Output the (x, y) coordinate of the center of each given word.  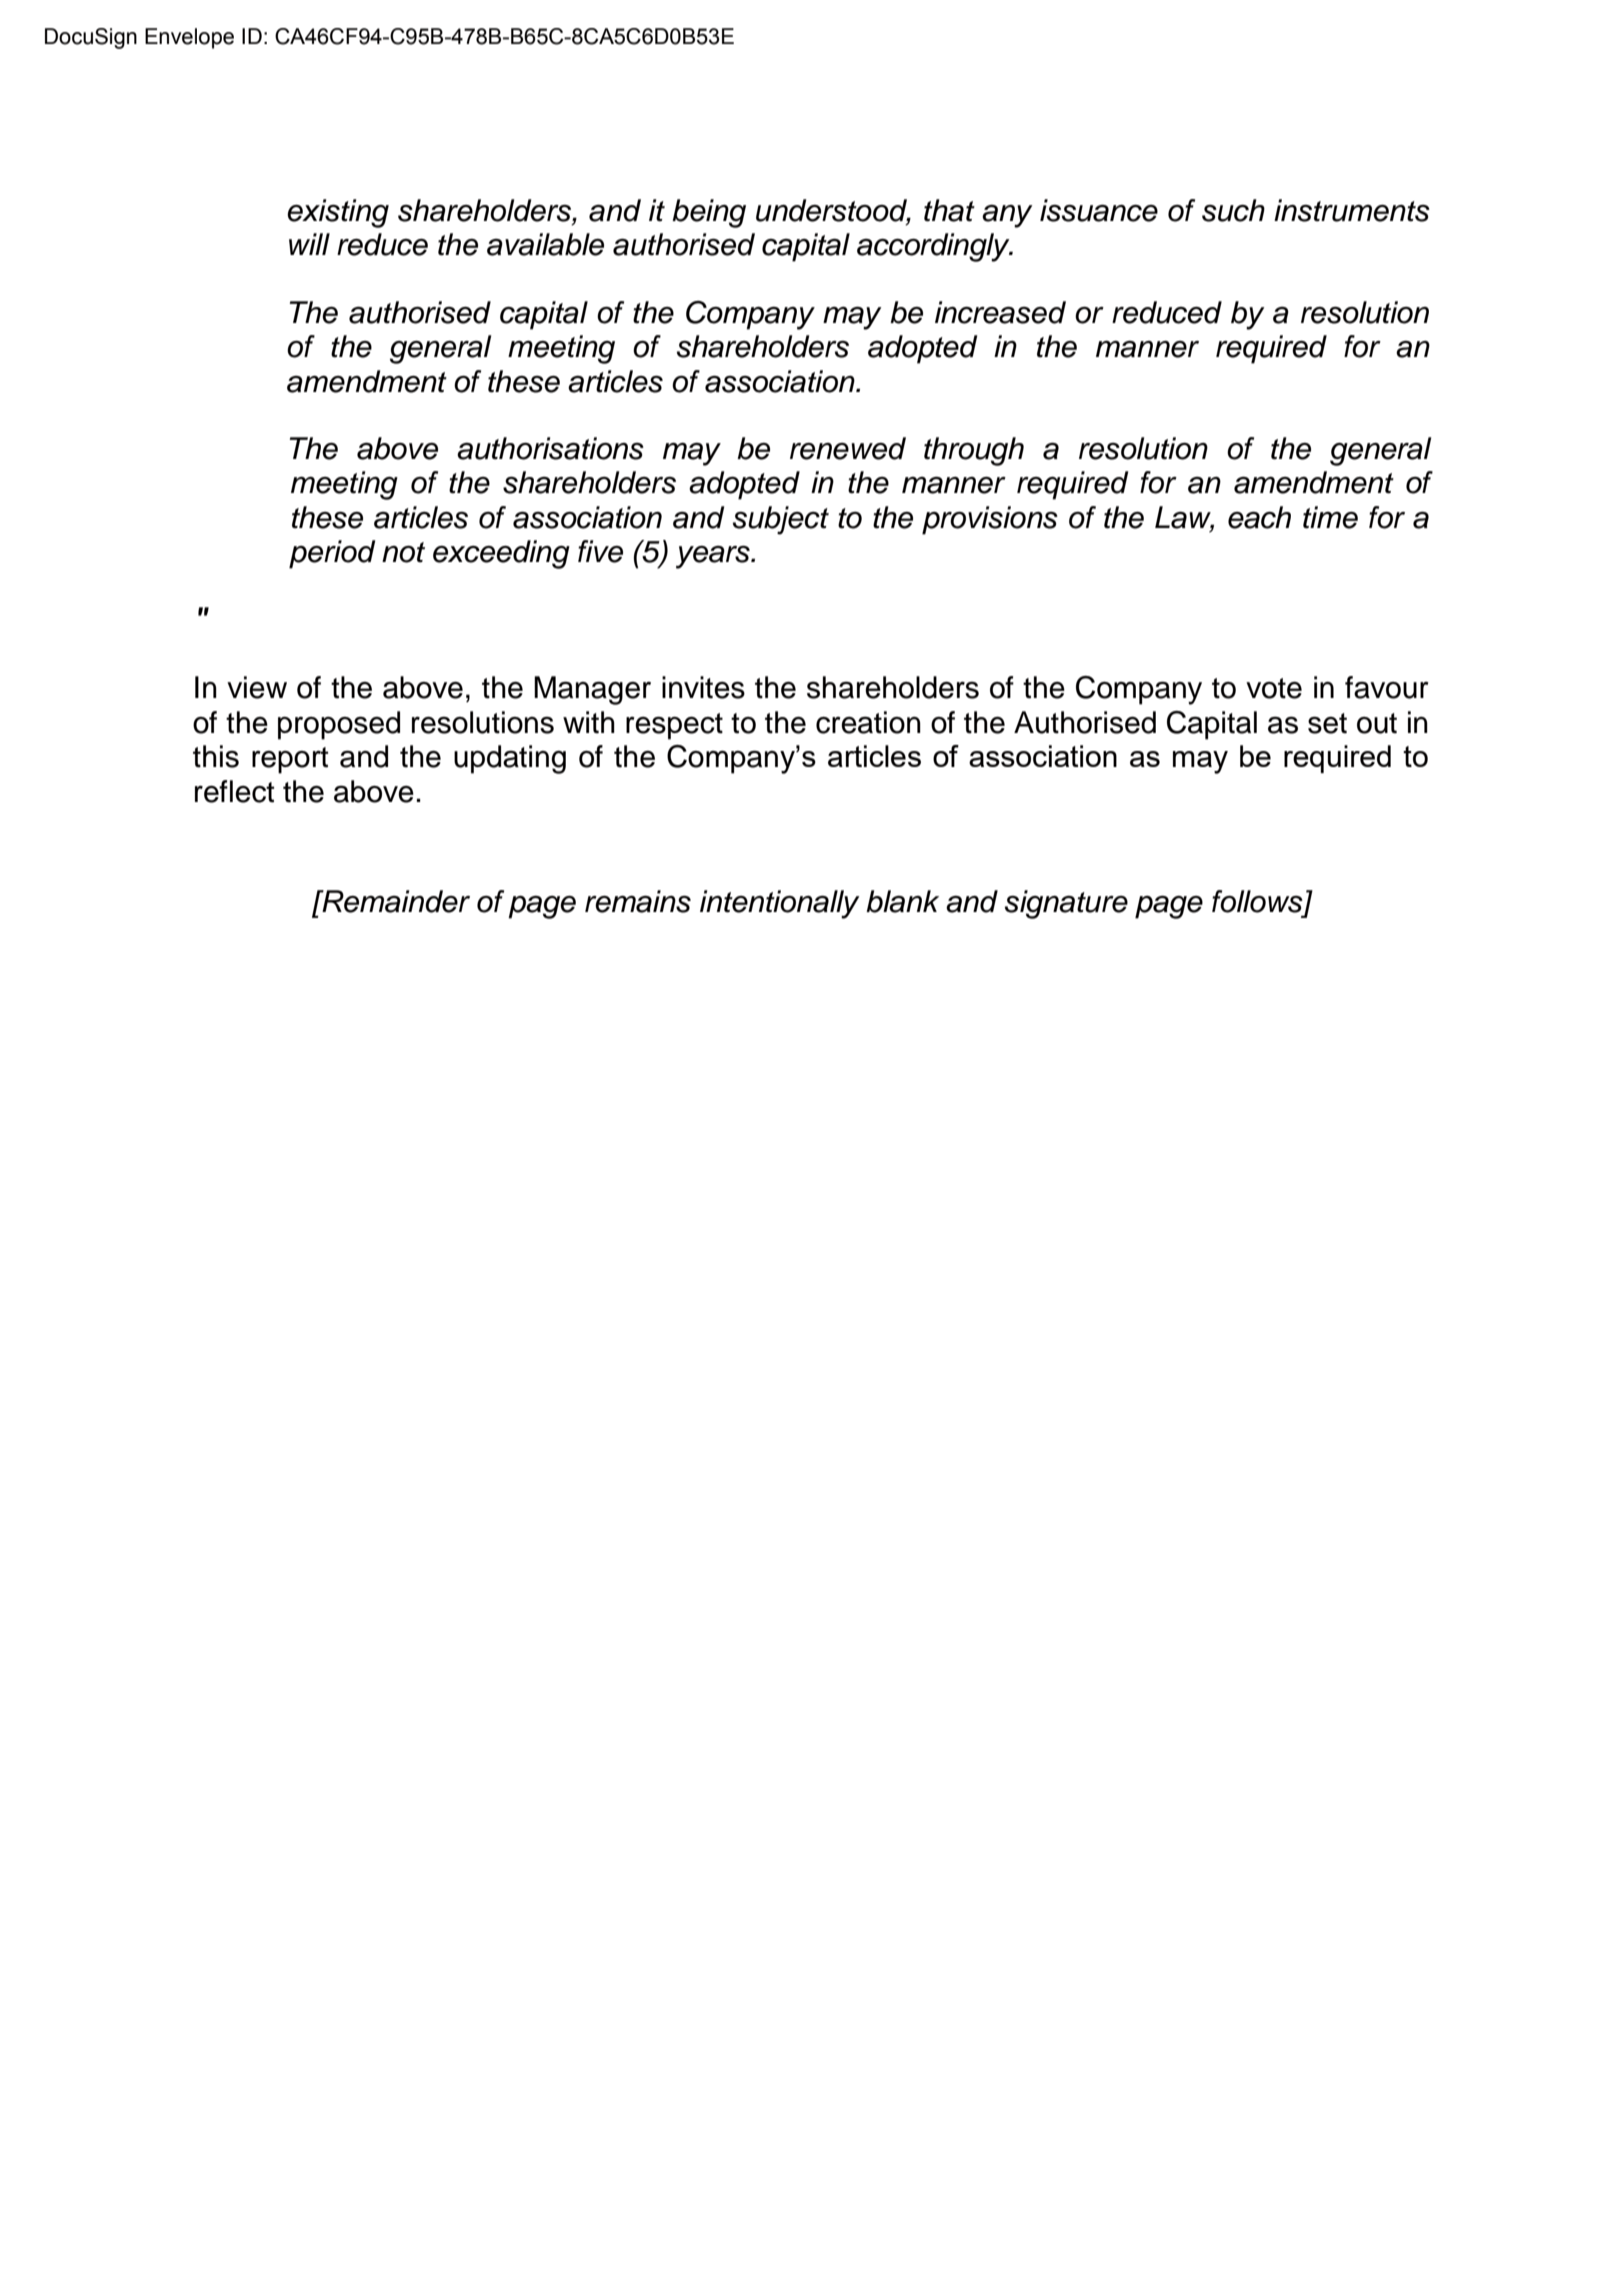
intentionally (780, 904)
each (1259, 517)
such (1233, 210)
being (709, 213)
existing (338, 213)
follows (1258, 902)
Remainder (395, 901)
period (332, 554)
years (714, 557)
